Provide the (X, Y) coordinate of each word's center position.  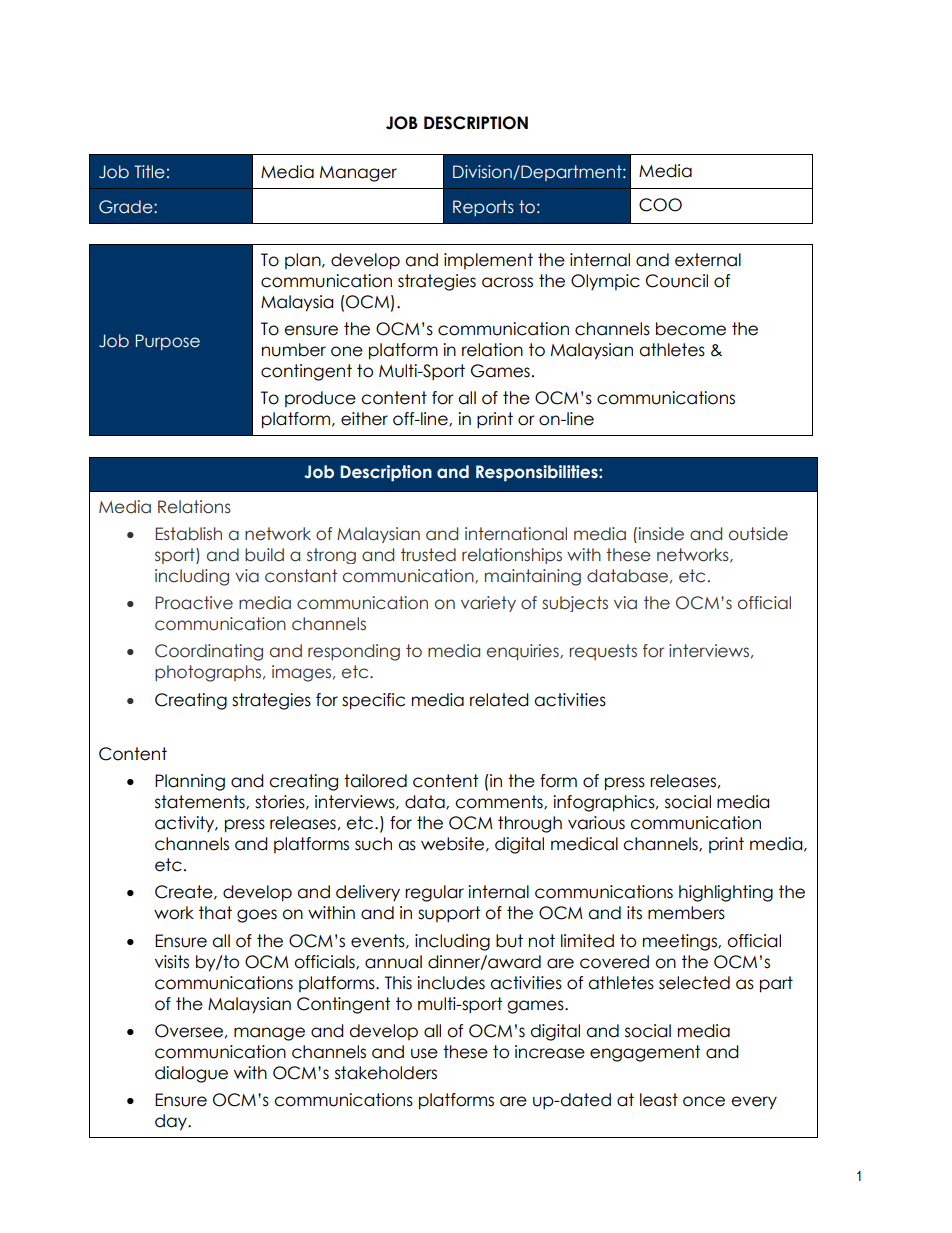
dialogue (191, 1074)
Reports (483, 208)
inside (660, 534)
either (364, 419)
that (215, 913)
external (708, 260)
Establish (188, 534)
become (691, 329)
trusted (428, 555)
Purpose (168, 342)
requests (603, 652)
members (686, 913)
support (449, 914)
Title (149, 172)
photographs (209, 673)
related (499, 700)
